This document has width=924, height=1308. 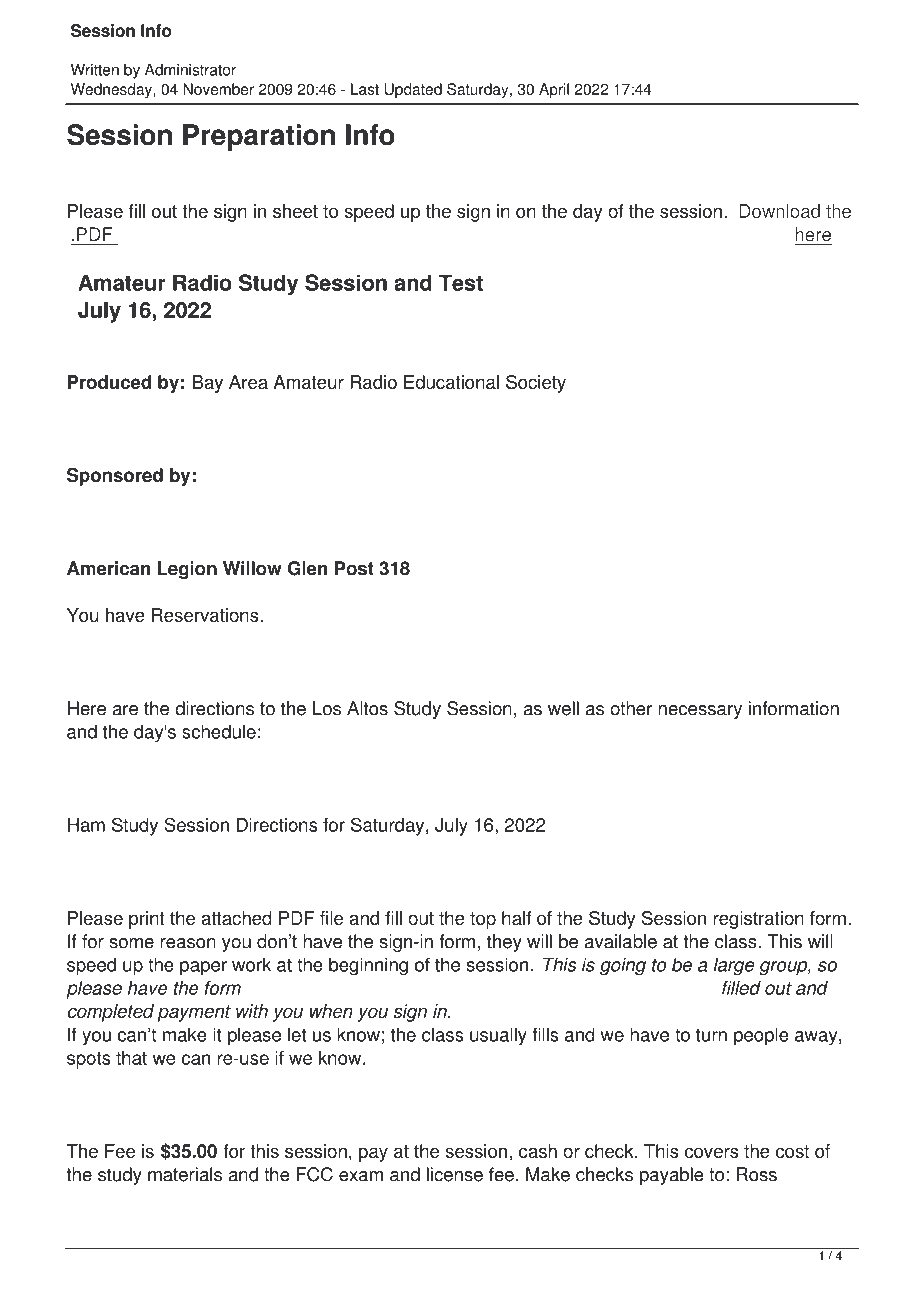 I want to click on Updated, so click(x=413, y=90).
